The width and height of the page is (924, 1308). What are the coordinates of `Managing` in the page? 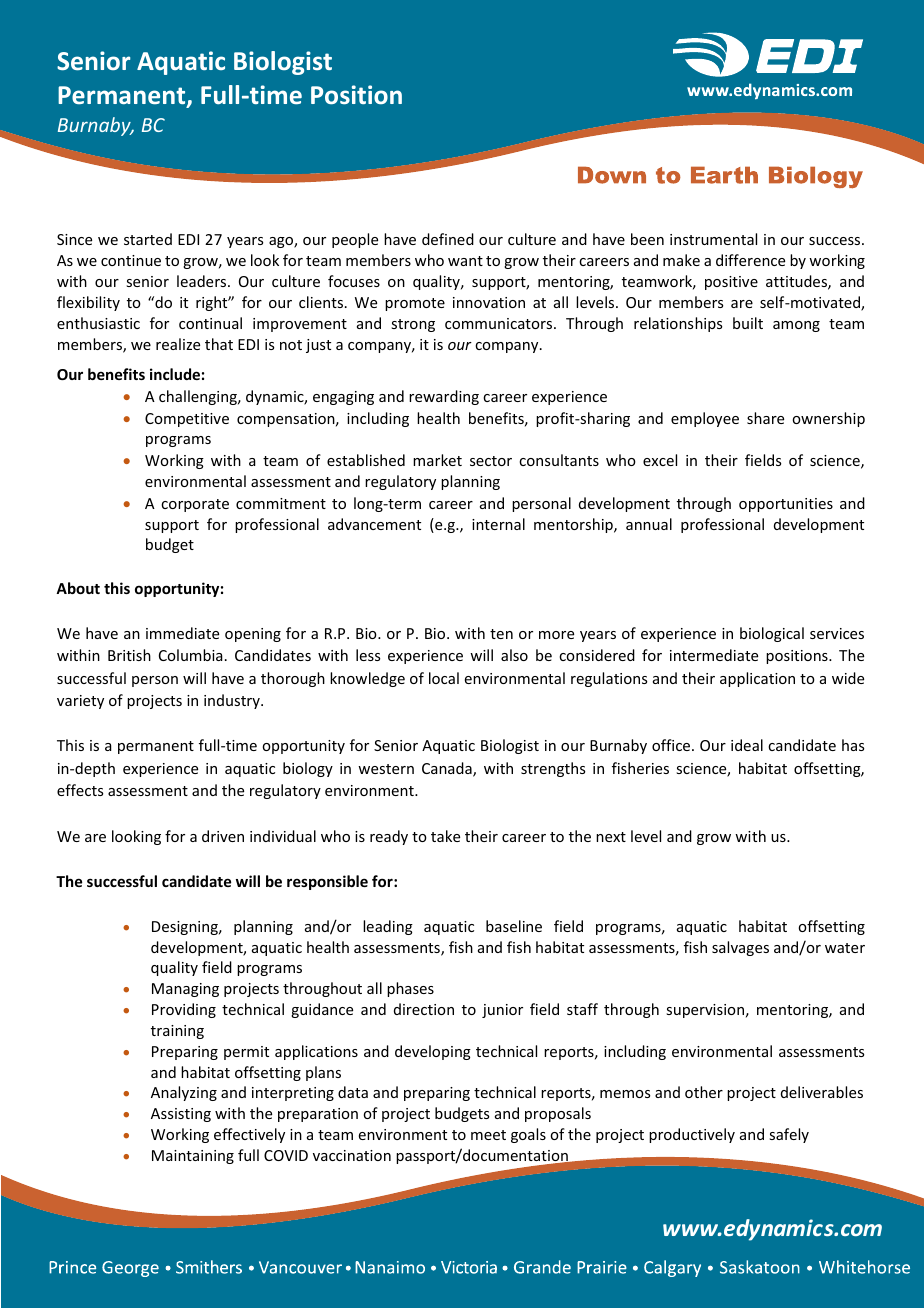 It's located at (185, 990).
